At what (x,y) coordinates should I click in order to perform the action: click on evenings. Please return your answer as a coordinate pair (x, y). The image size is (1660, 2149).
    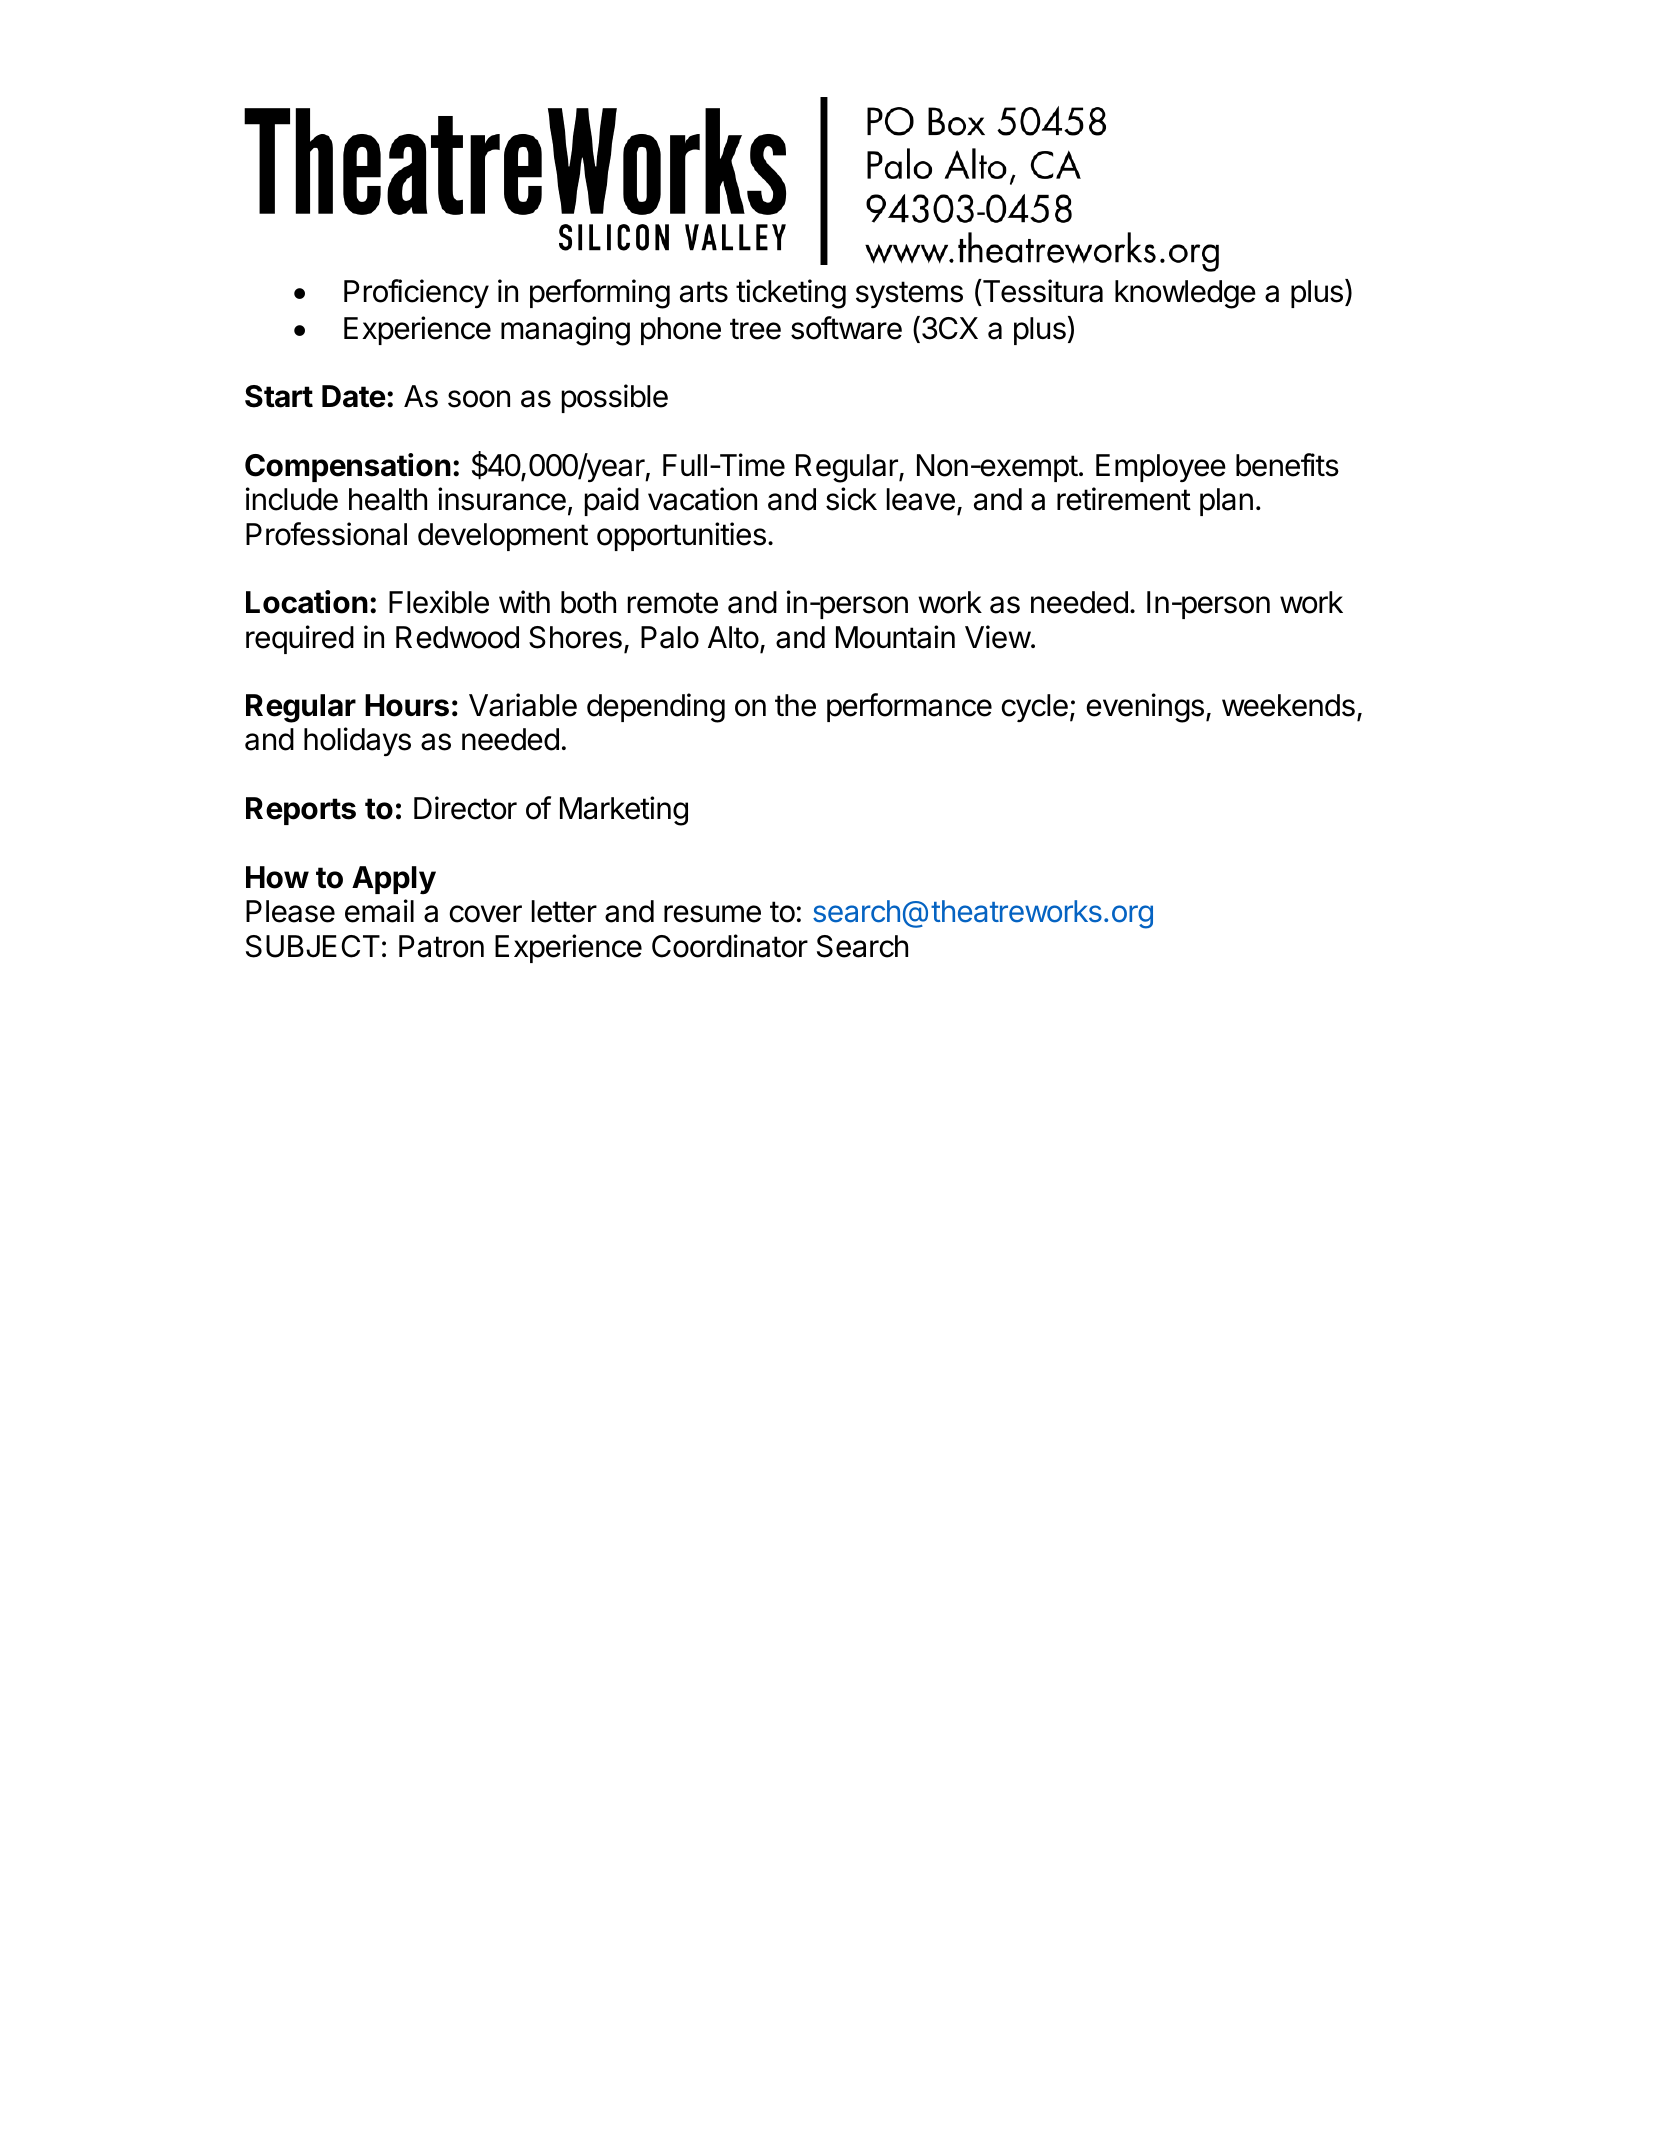
    Looking at the image, I should click on (1145, 708).
